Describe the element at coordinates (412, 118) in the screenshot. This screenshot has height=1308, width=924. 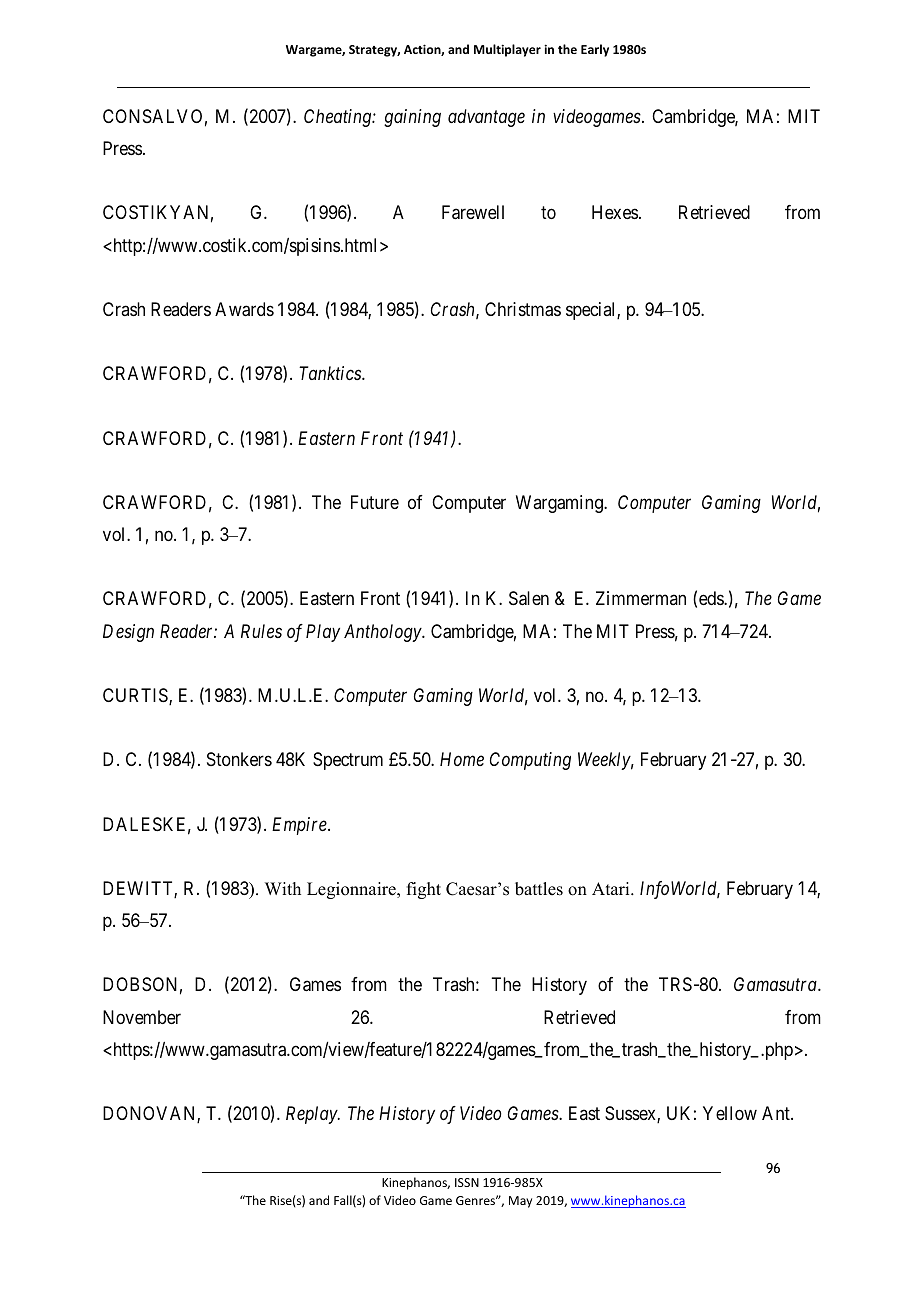
I see `gaining` at that location.
